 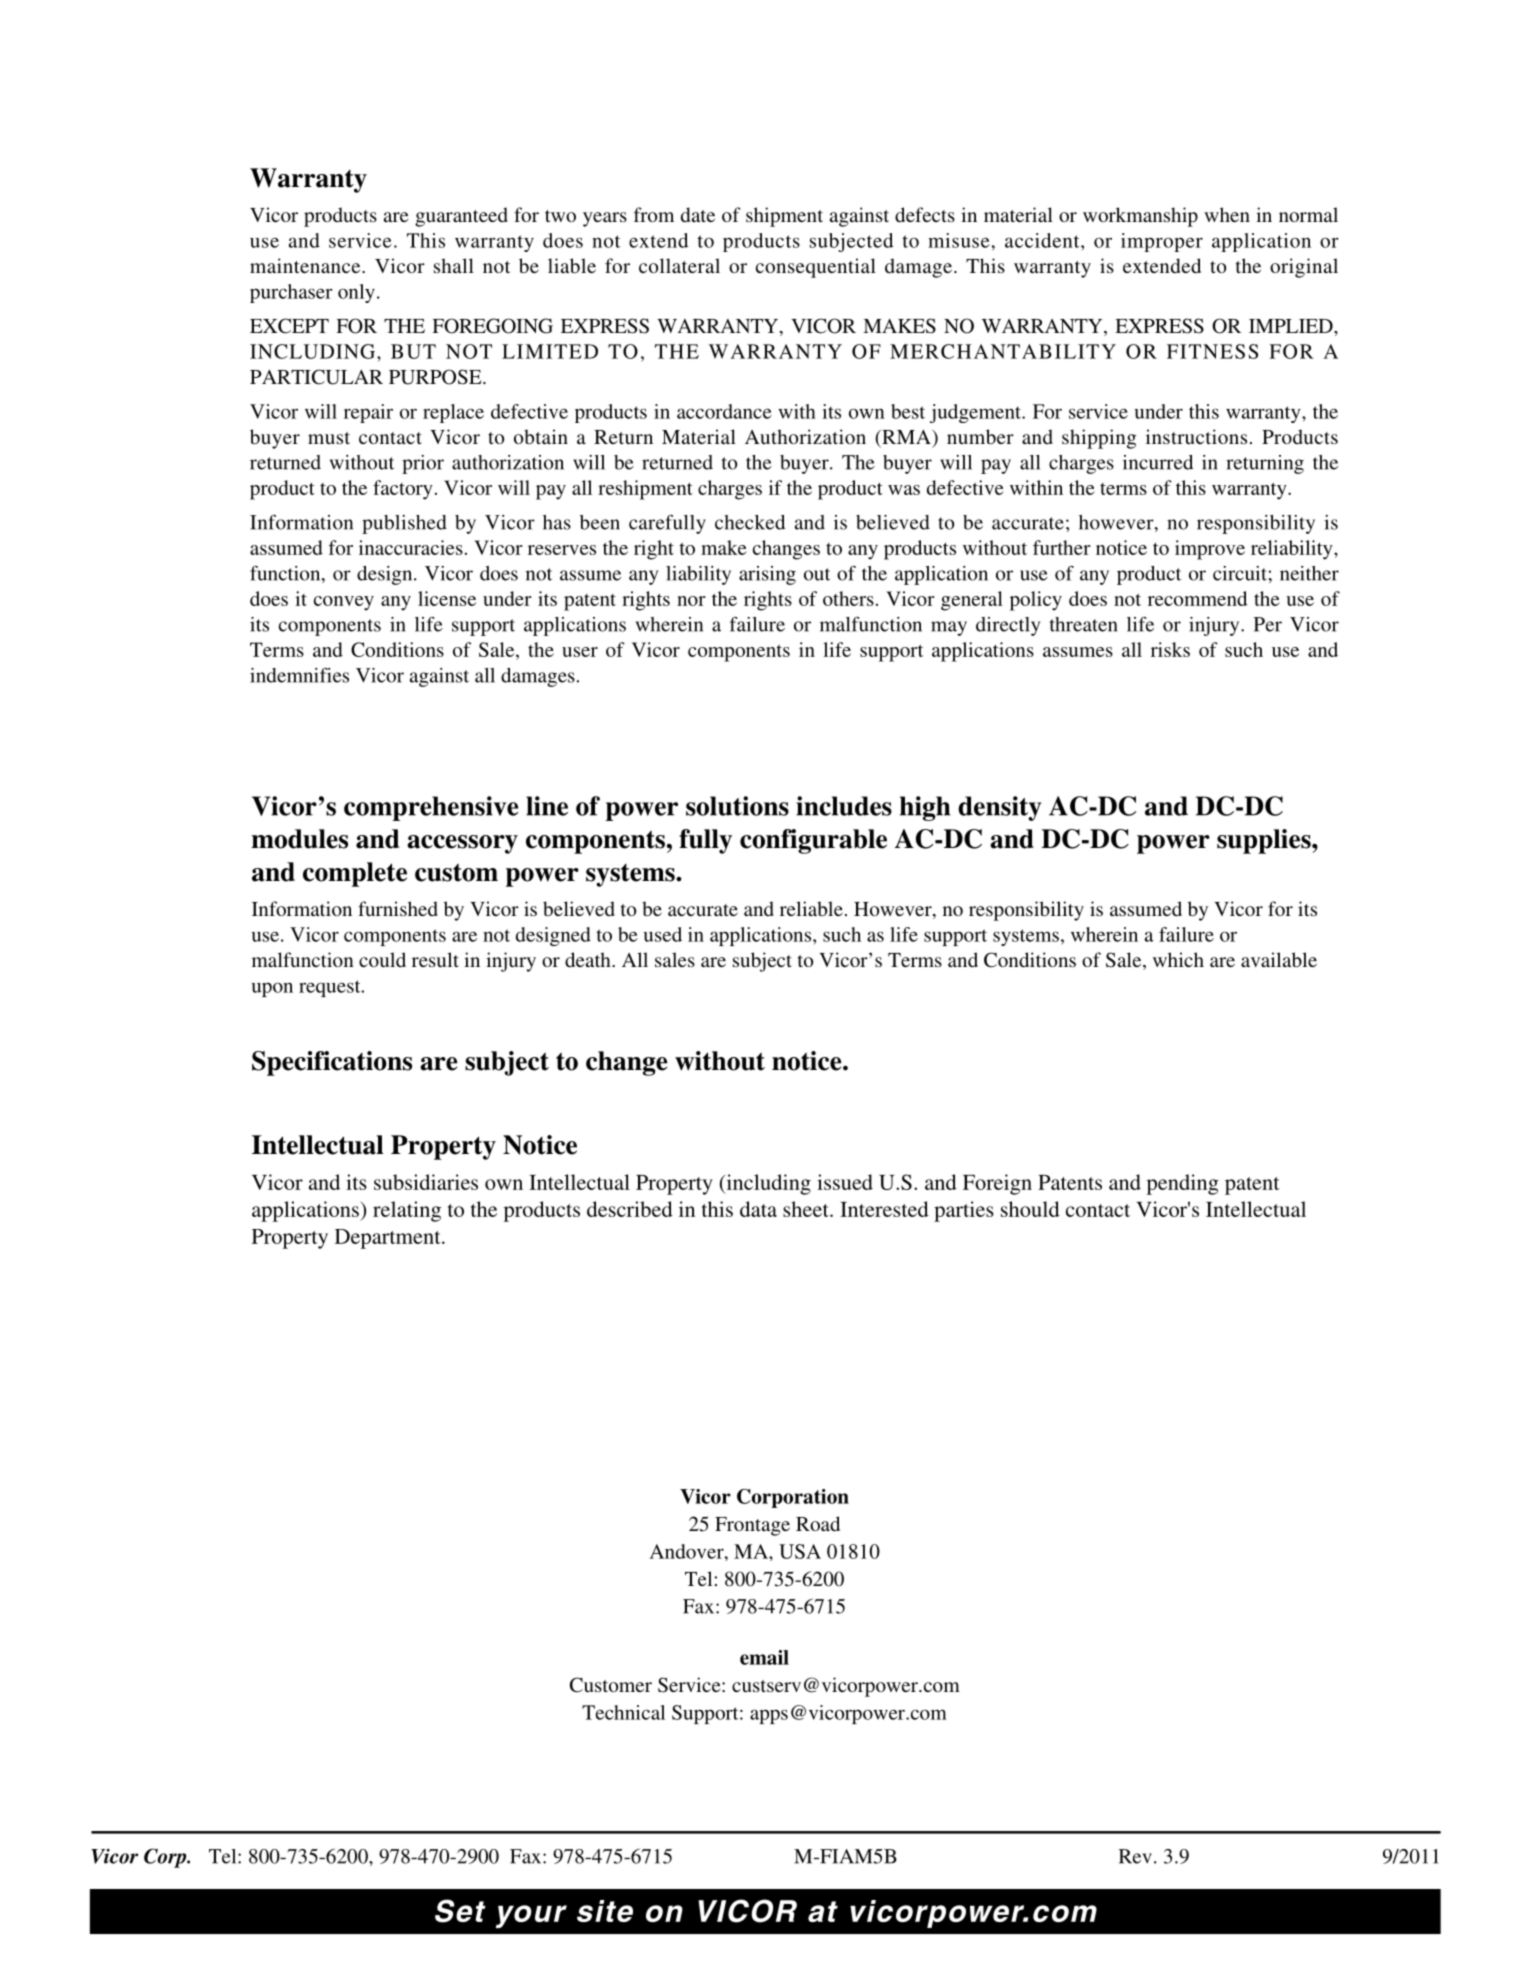 I want to click on supplies, so click(x=1265, y=841).
